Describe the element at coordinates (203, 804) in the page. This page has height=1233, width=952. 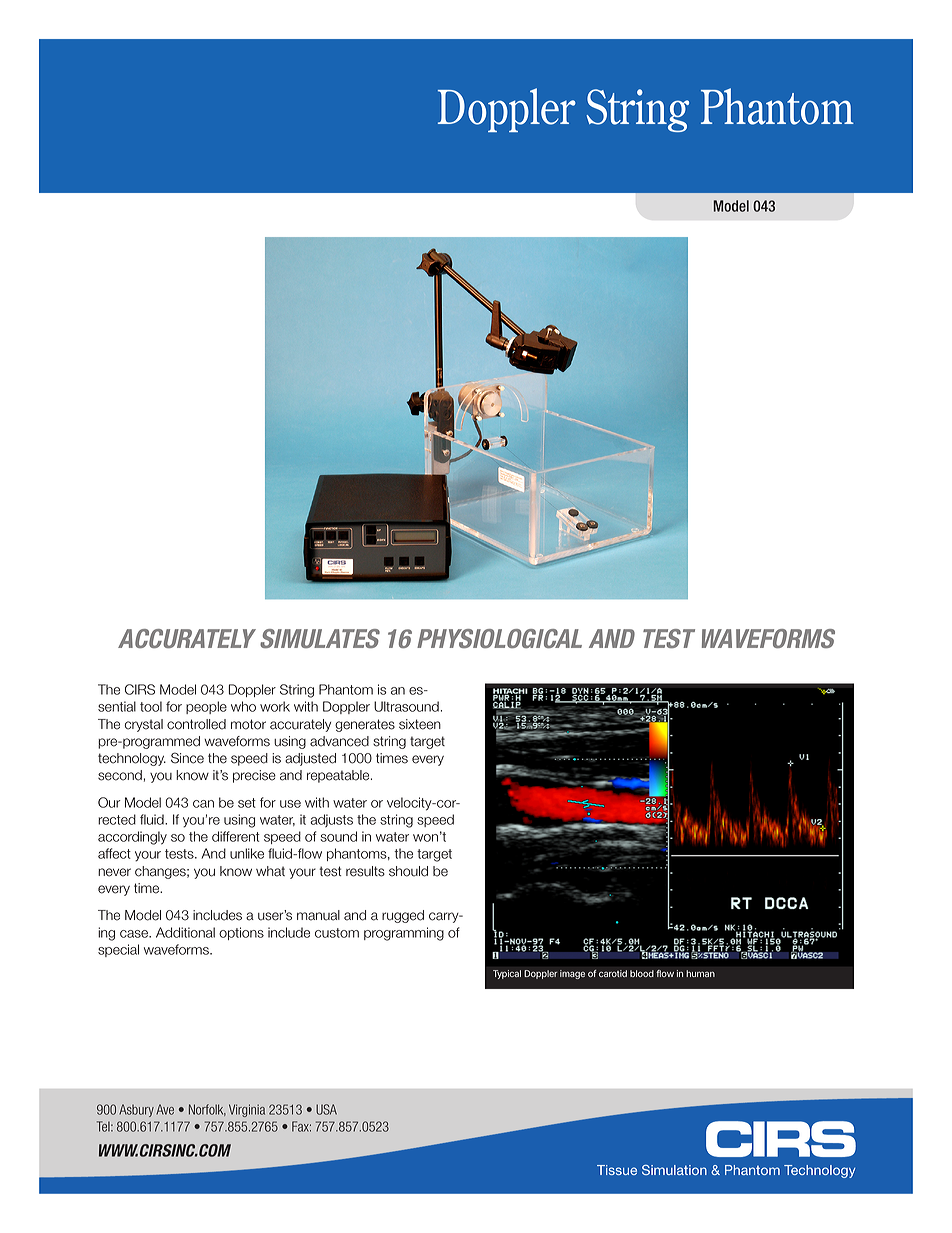
I see `can` at that location.
